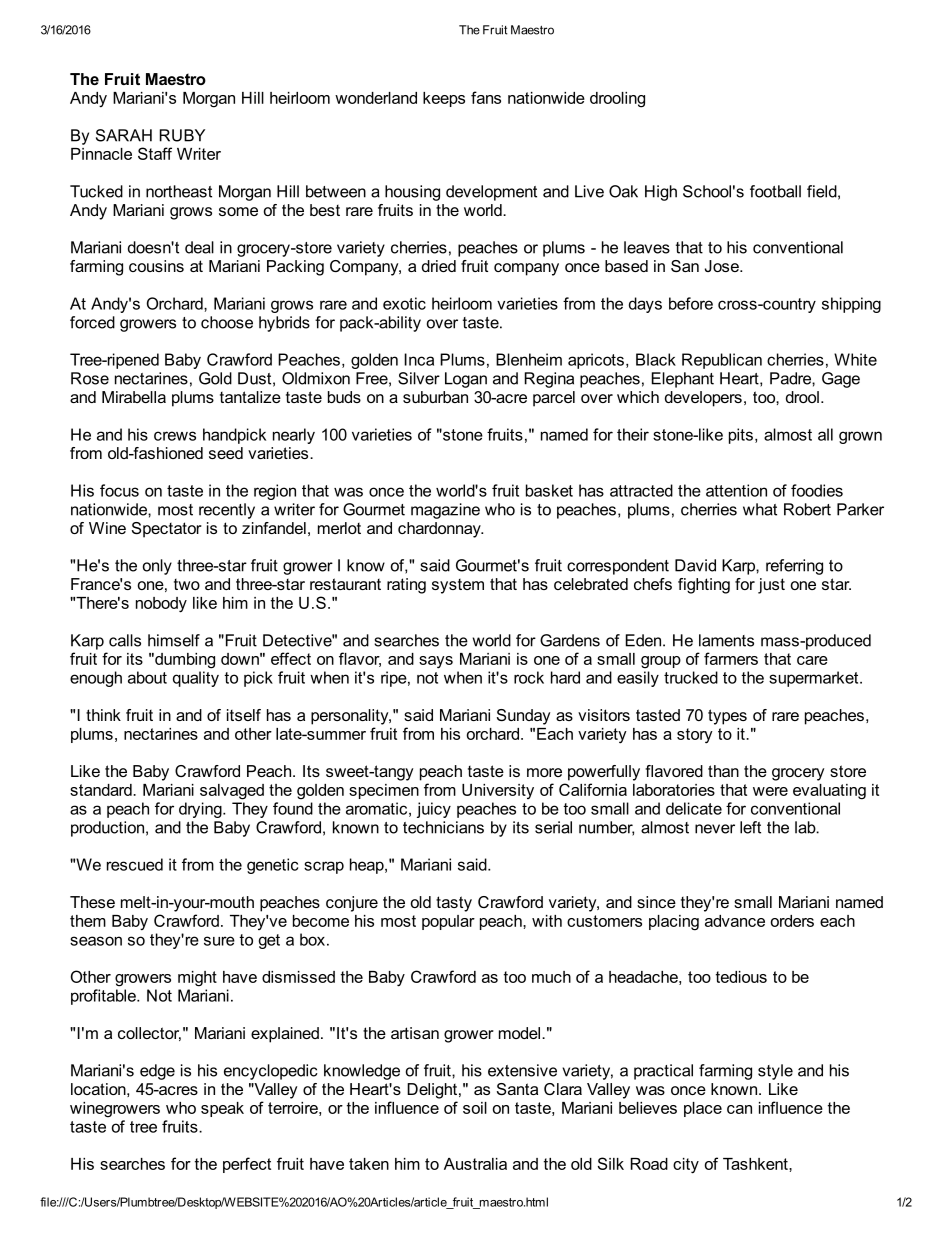  What do you see at coordinates (703, 1109) in the screenshot?
I see `place` at bounding box center [703, 1109].
